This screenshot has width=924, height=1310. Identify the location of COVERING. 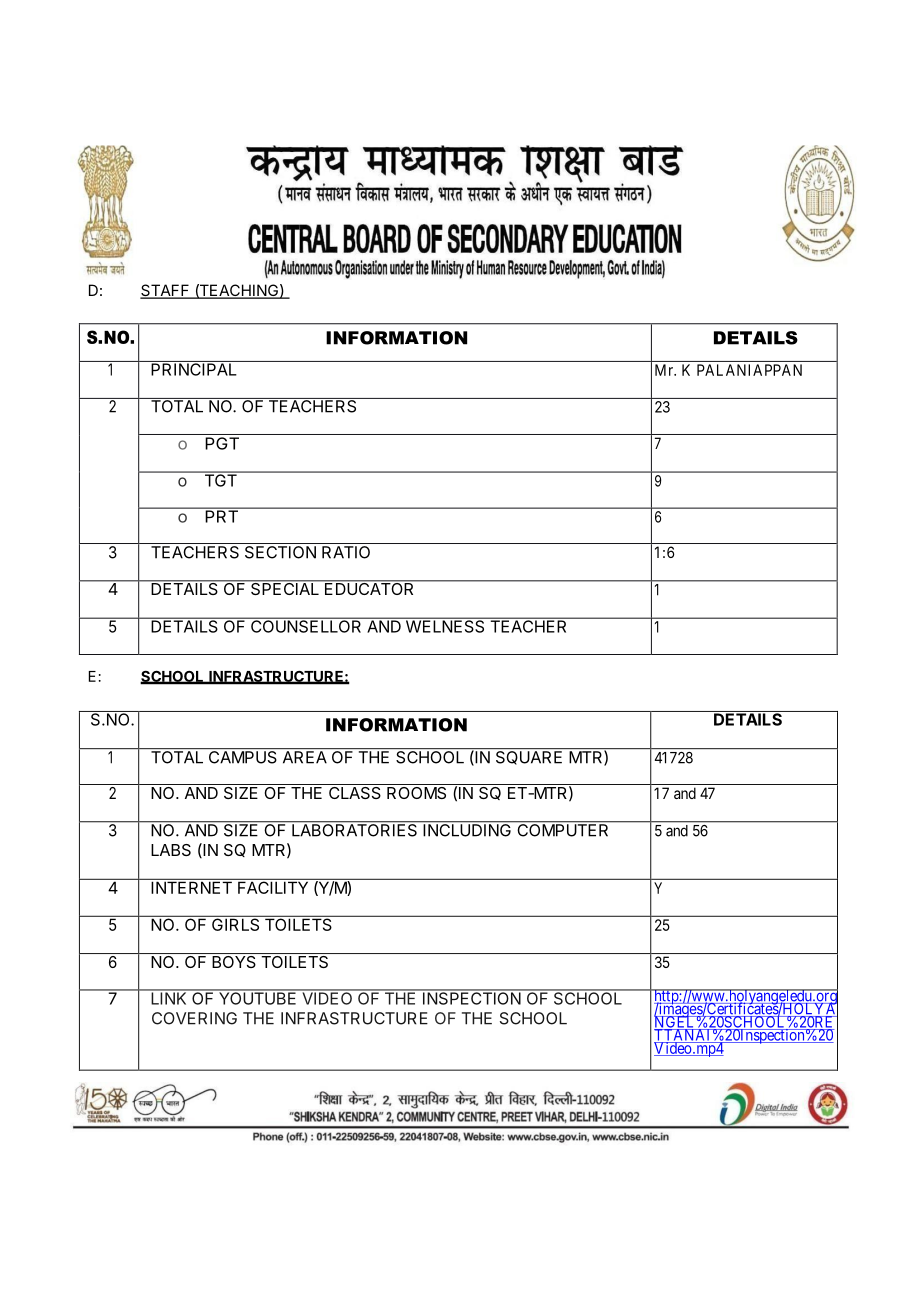
(194, 1018).
